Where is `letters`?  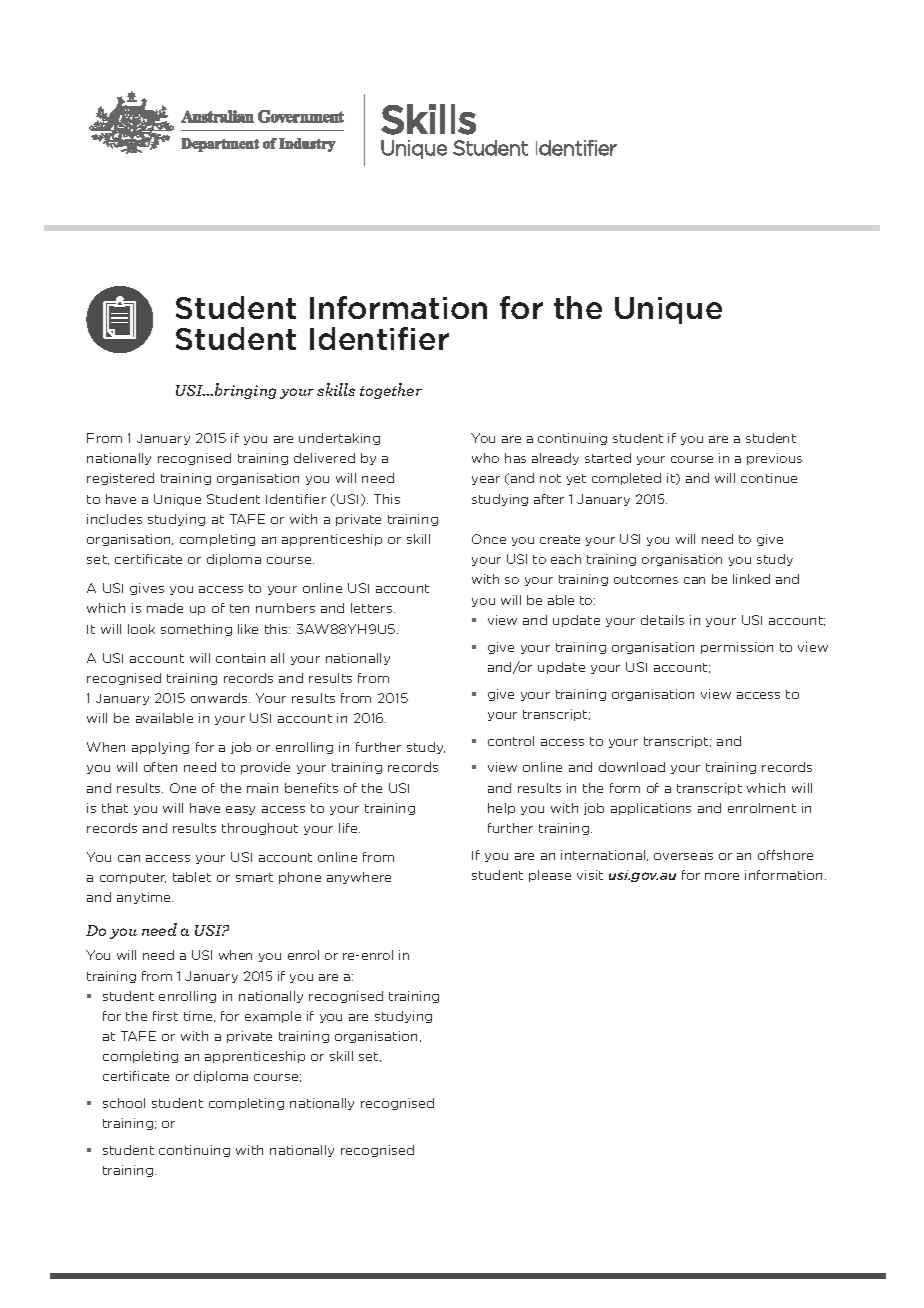
letters is located at coordinates (373, 608).
